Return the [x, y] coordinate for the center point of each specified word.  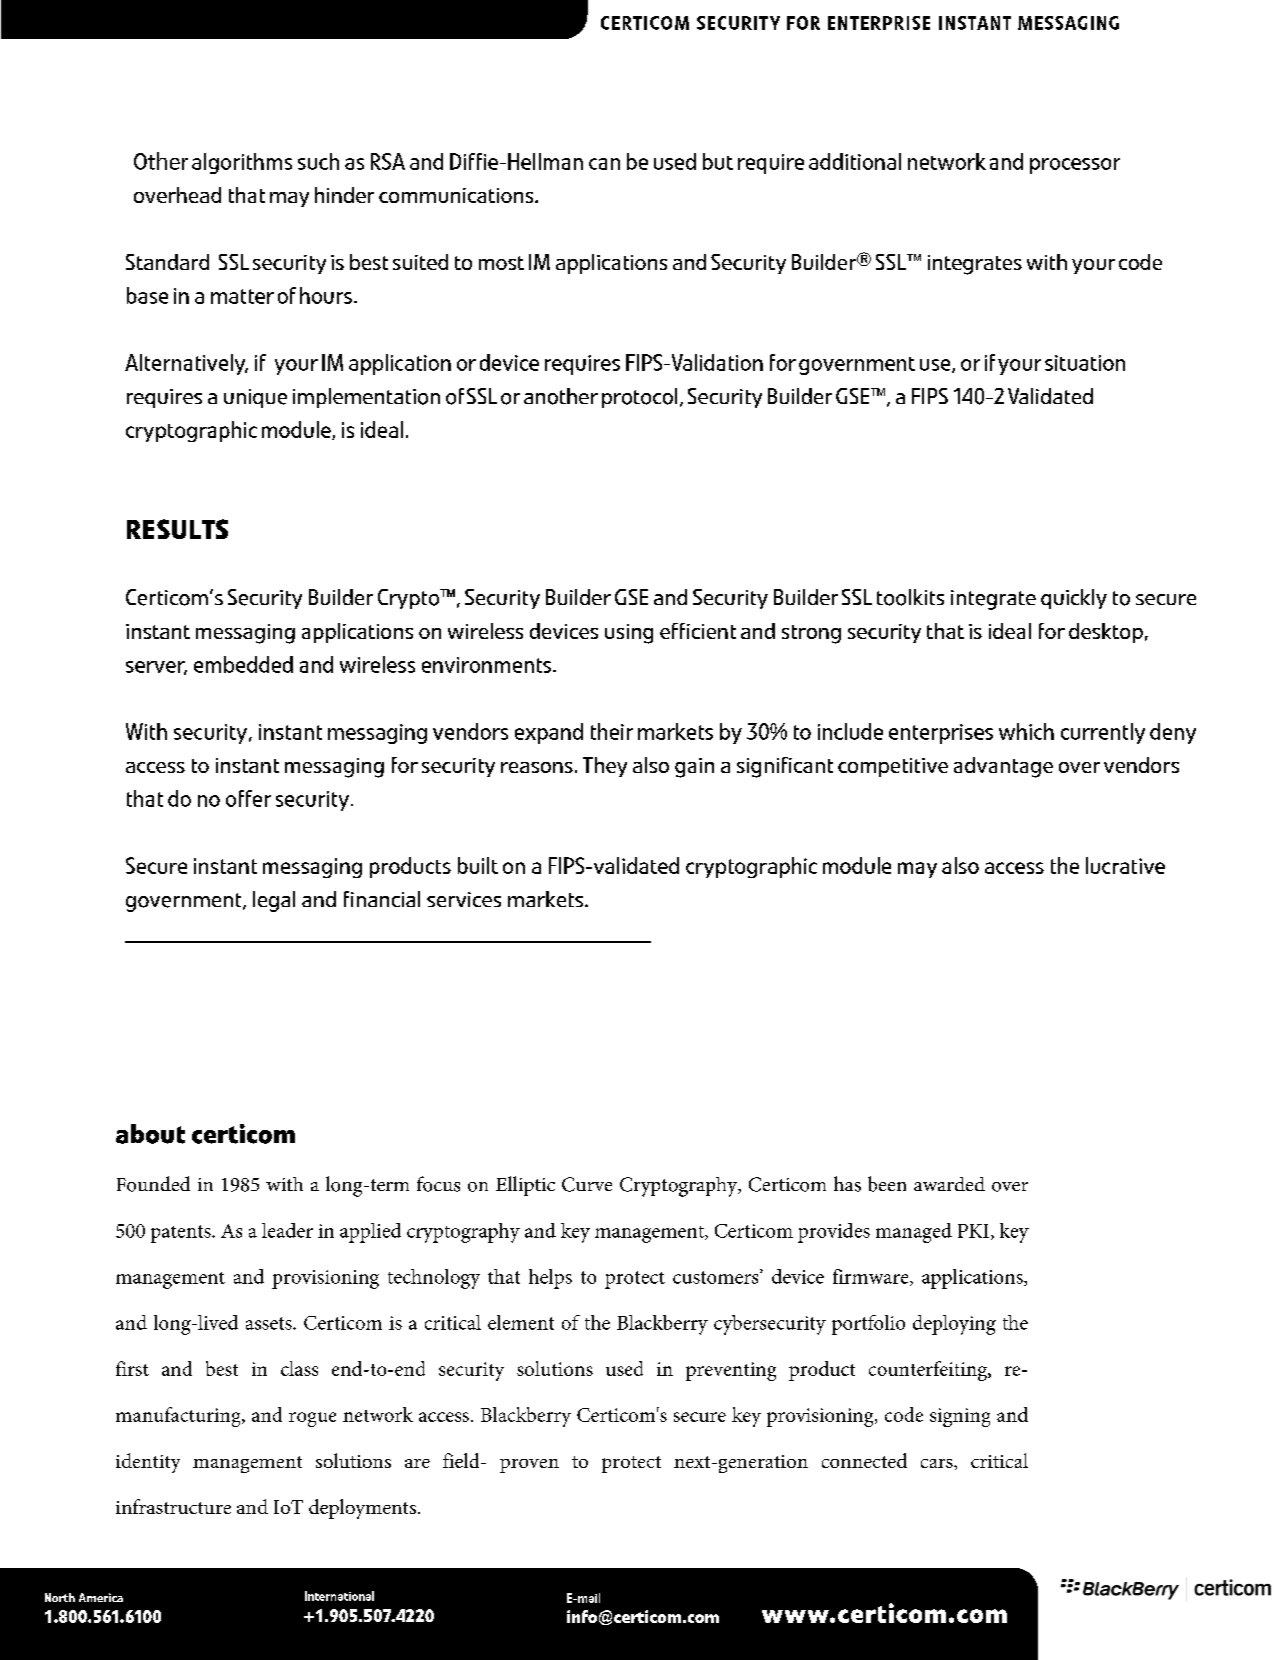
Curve [587, 1184]
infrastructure [173, 1506]
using [629, 634]
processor [1075, 166]
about [150, 1134]
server [156, 668]
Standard [167, 262]
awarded [949, 1184]
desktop [1106, 633]
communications [457, 195]
